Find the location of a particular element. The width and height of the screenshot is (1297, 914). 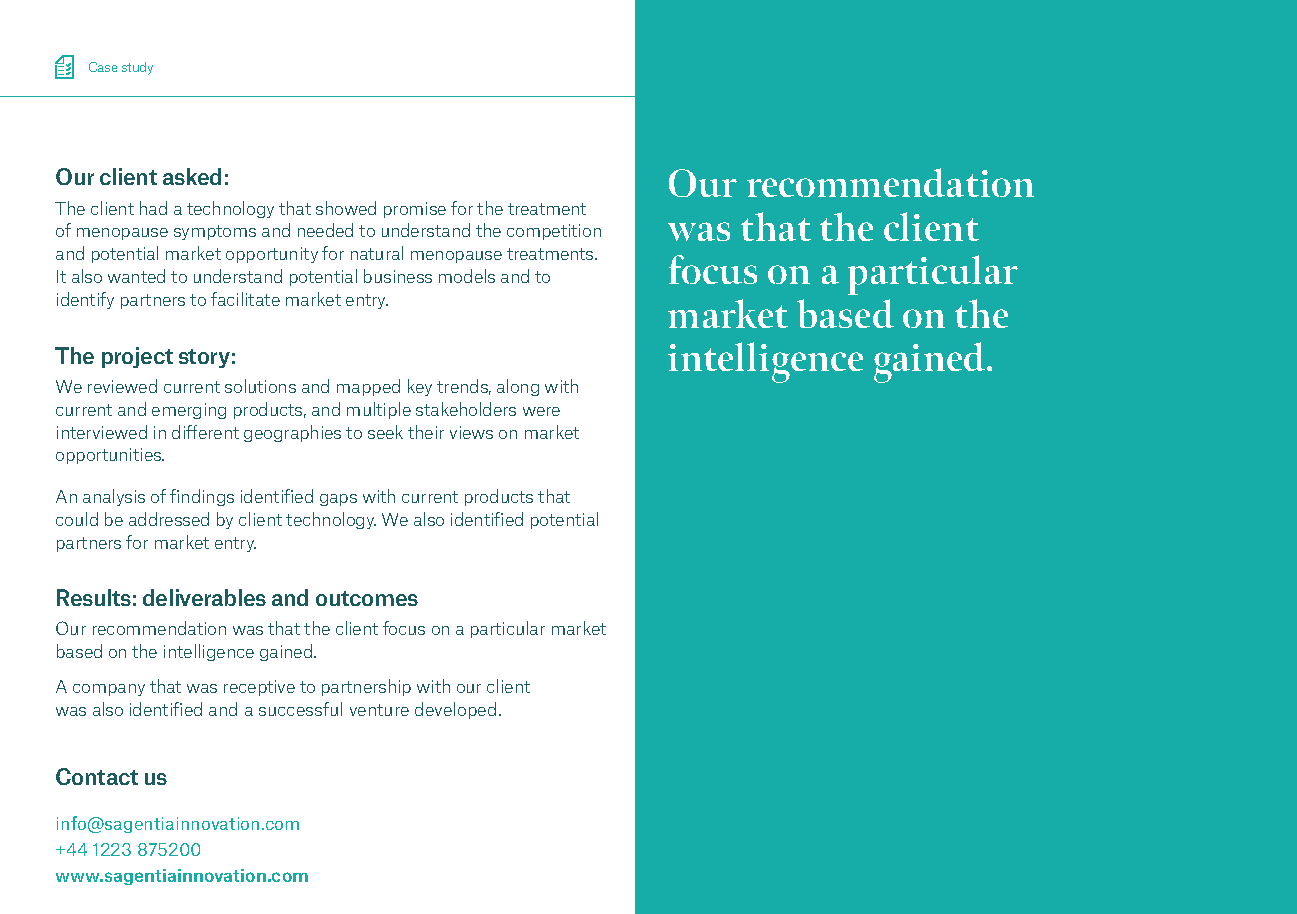

Contact is located at coordinates (97, 776).
